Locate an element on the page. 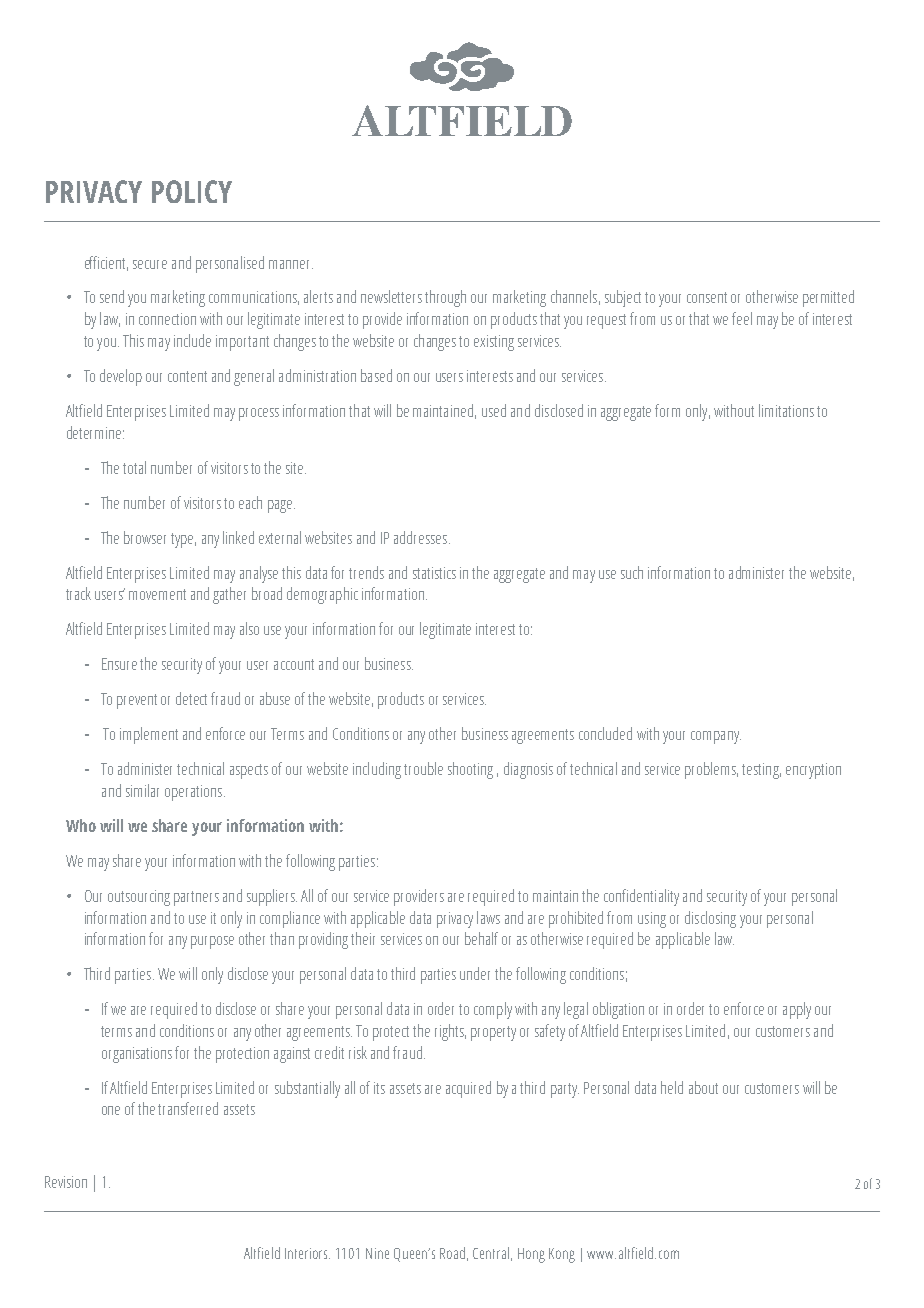  consent is located at coordinates (707, 297).
